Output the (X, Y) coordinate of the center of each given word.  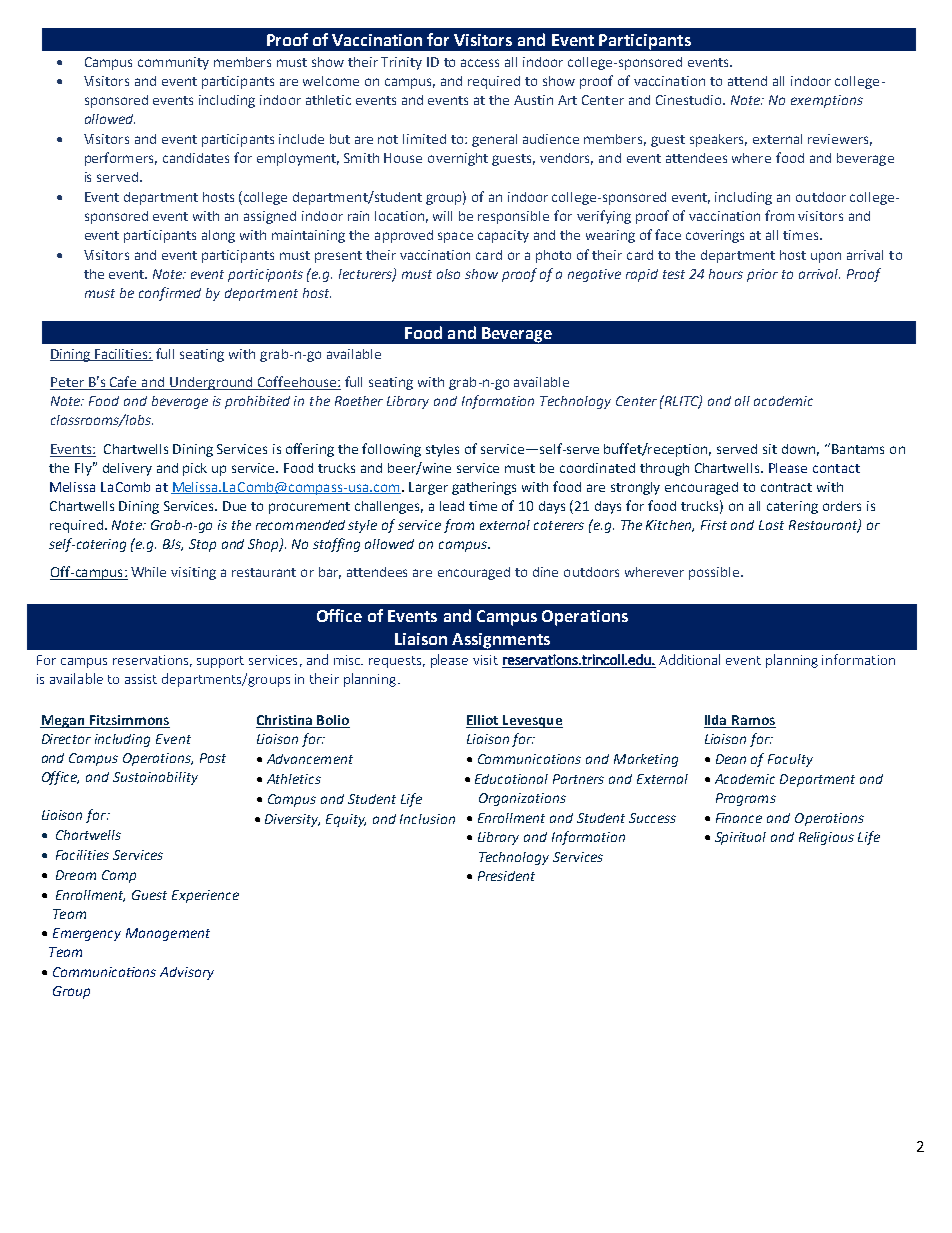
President (506, 876)
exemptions (827, 101)
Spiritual (740, 838)
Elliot (483, 721)
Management (168, 934)
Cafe (124, 383)
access (480, 63)
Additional (689, 659)
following (391, 450)
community (173, 63)
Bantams (858, 449)
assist (141, 679)
